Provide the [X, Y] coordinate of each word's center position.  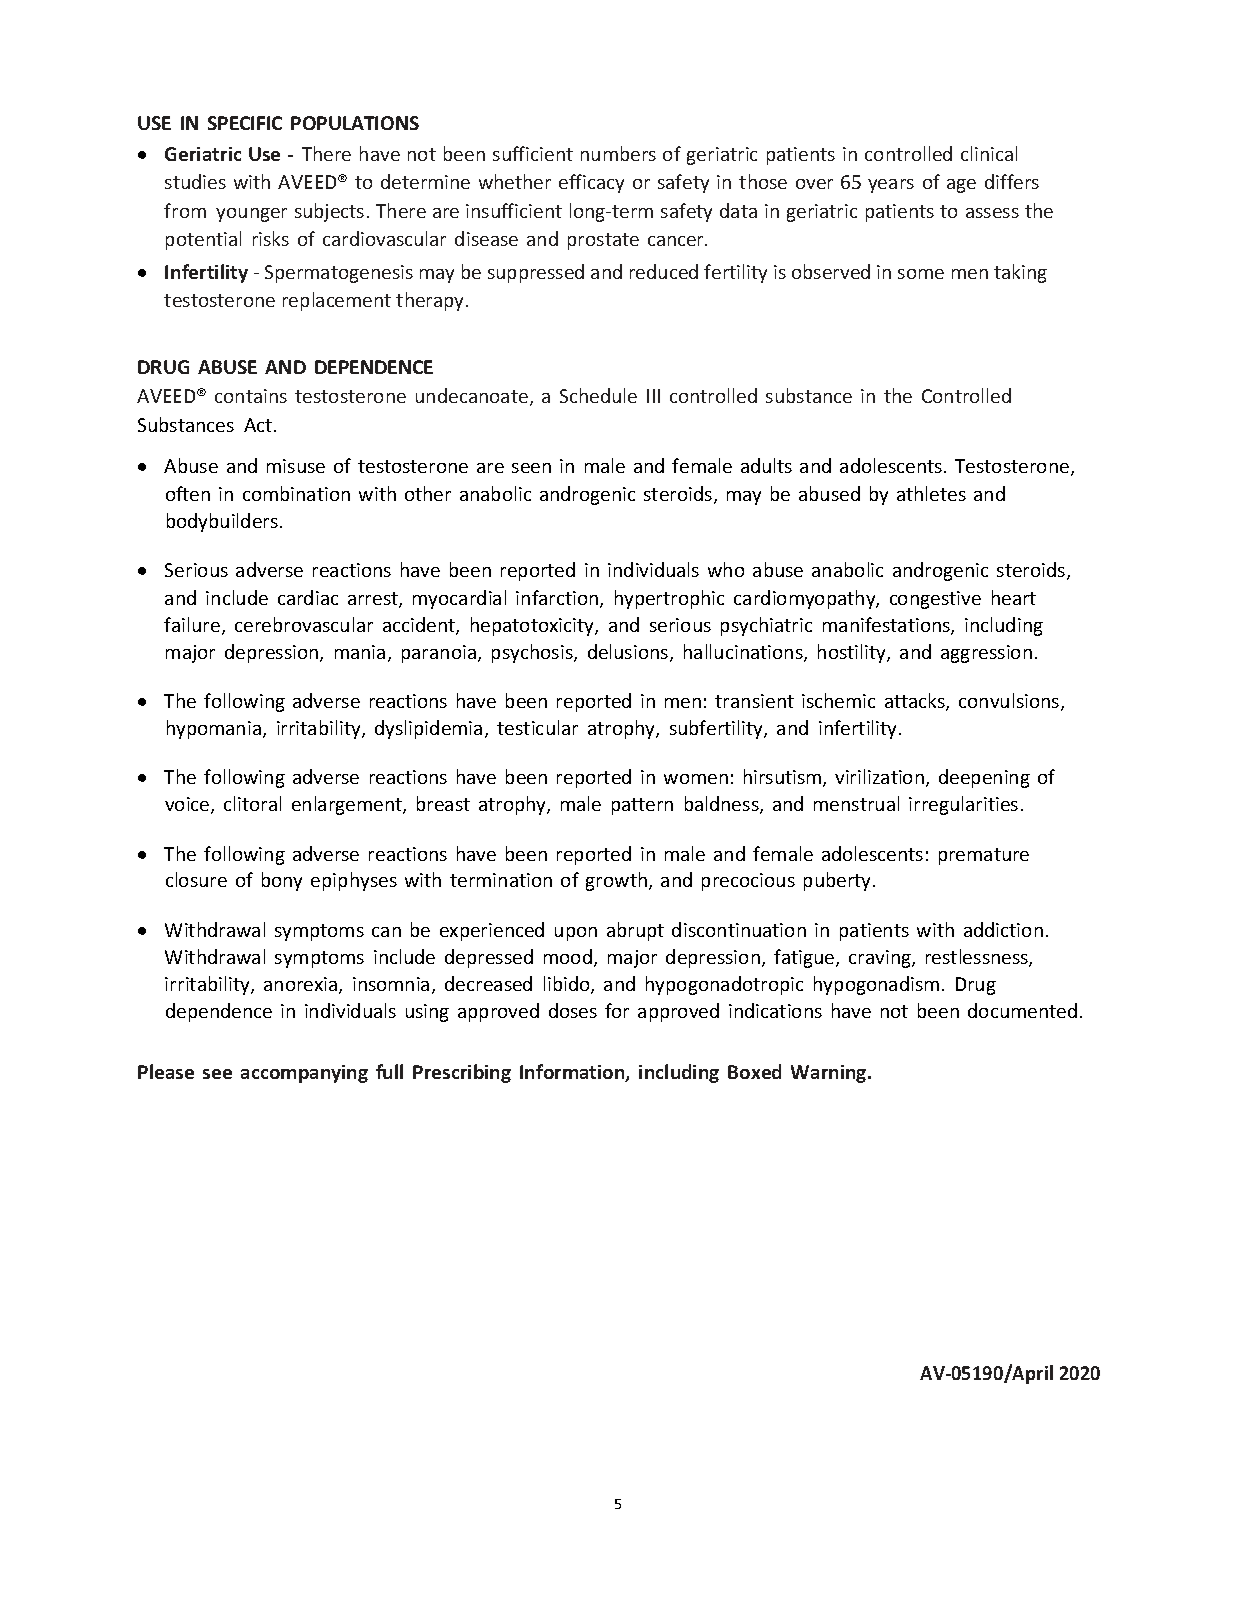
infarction [558, 599]
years [891, 186]
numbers [618, 153]
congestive [935, 600]
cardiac [308, 597]
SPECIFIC [245, 123]
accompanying [304, 1074]
